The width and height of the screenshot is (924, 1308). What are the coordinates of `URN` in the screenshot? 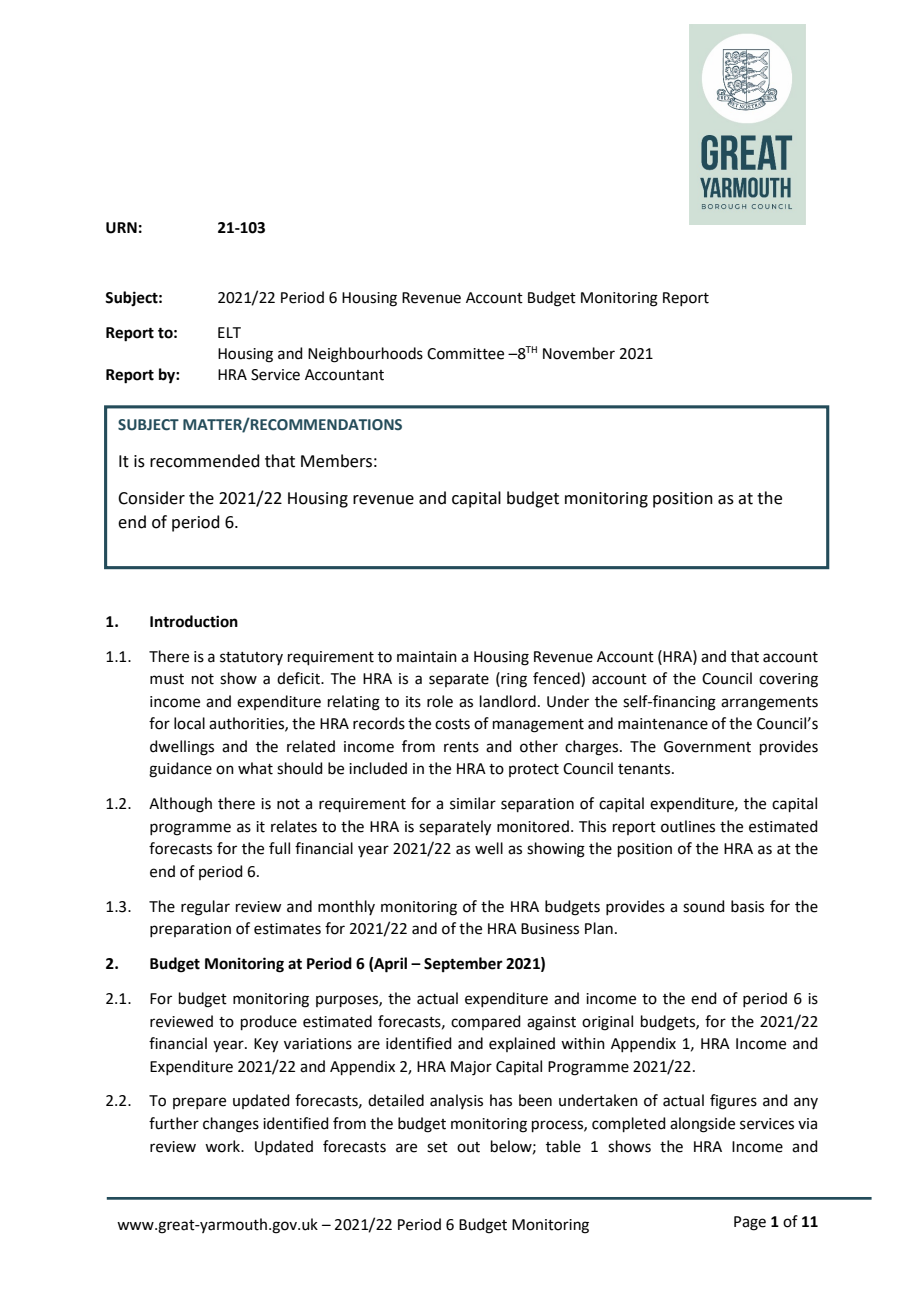 It's located at (121, 228).
